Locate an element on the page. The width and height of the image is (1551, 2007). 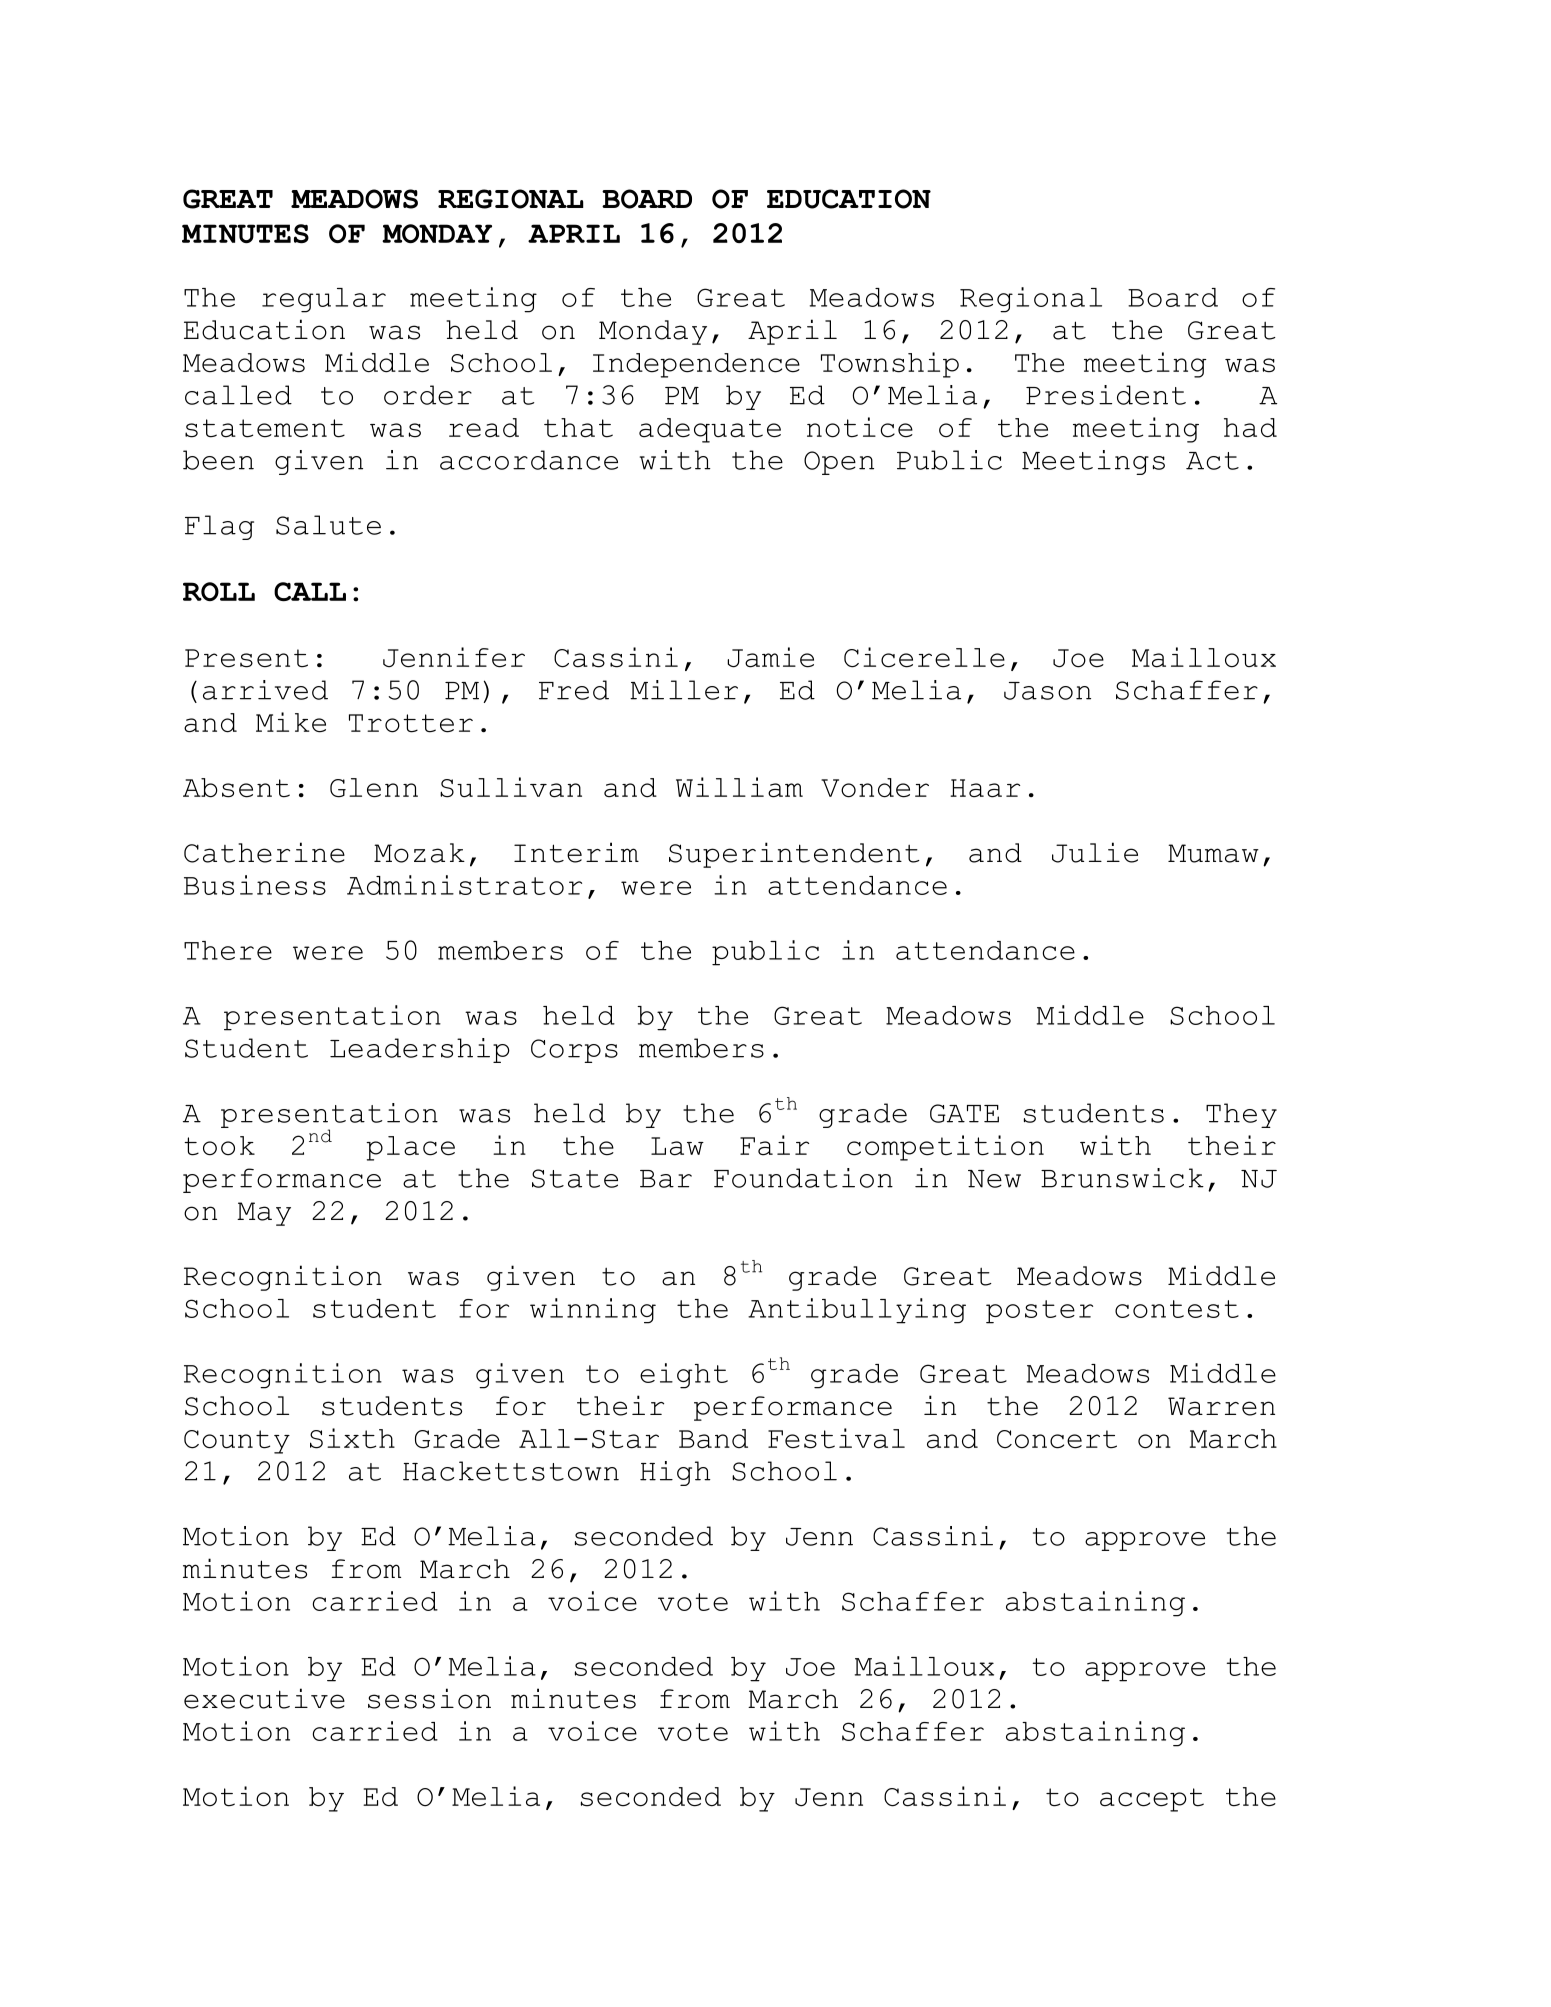
President is located at coordinates (1106, 395).
